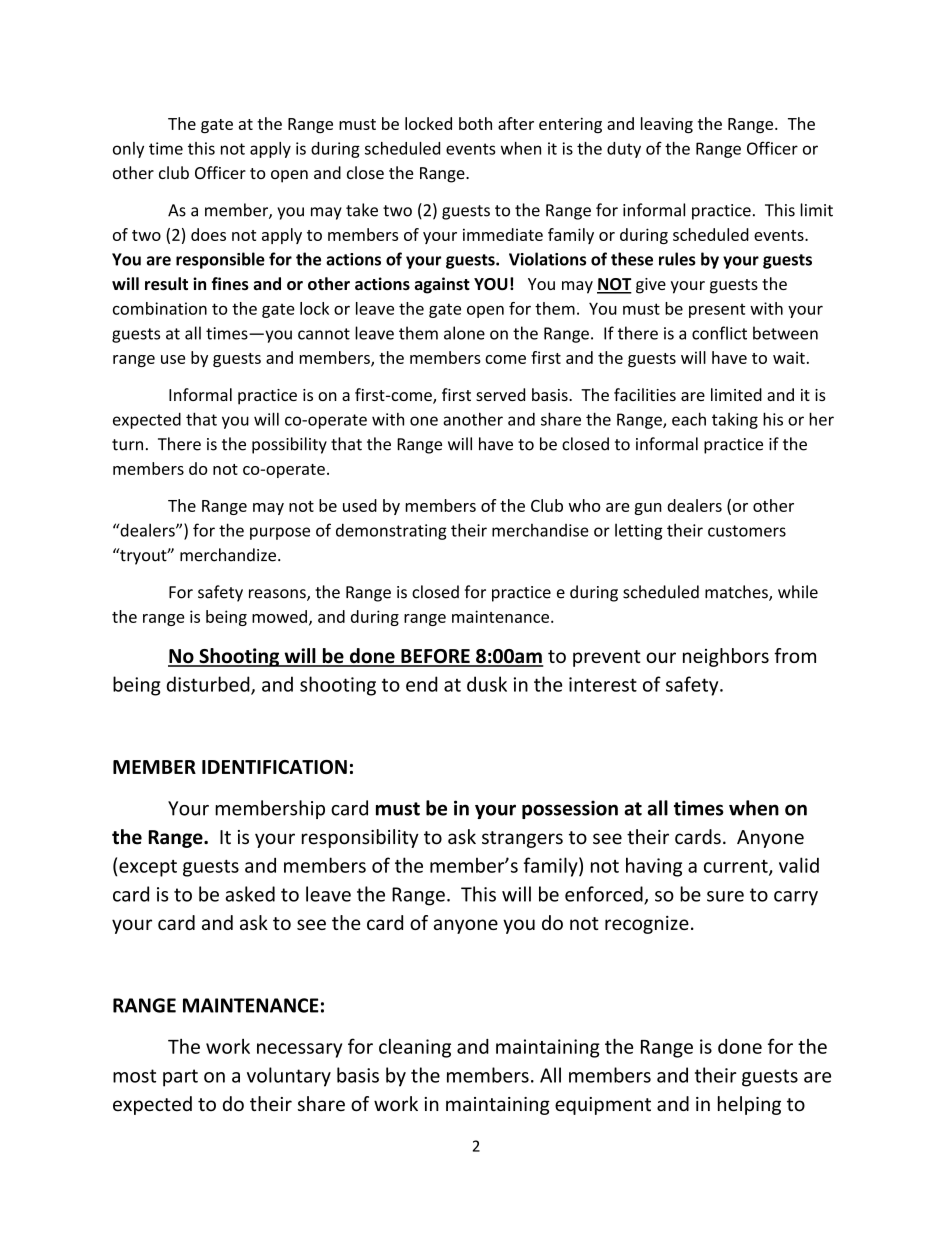  What do you see at coordinates (148, 868) in the document?
I see `except` at bounding box center [148, 868].
